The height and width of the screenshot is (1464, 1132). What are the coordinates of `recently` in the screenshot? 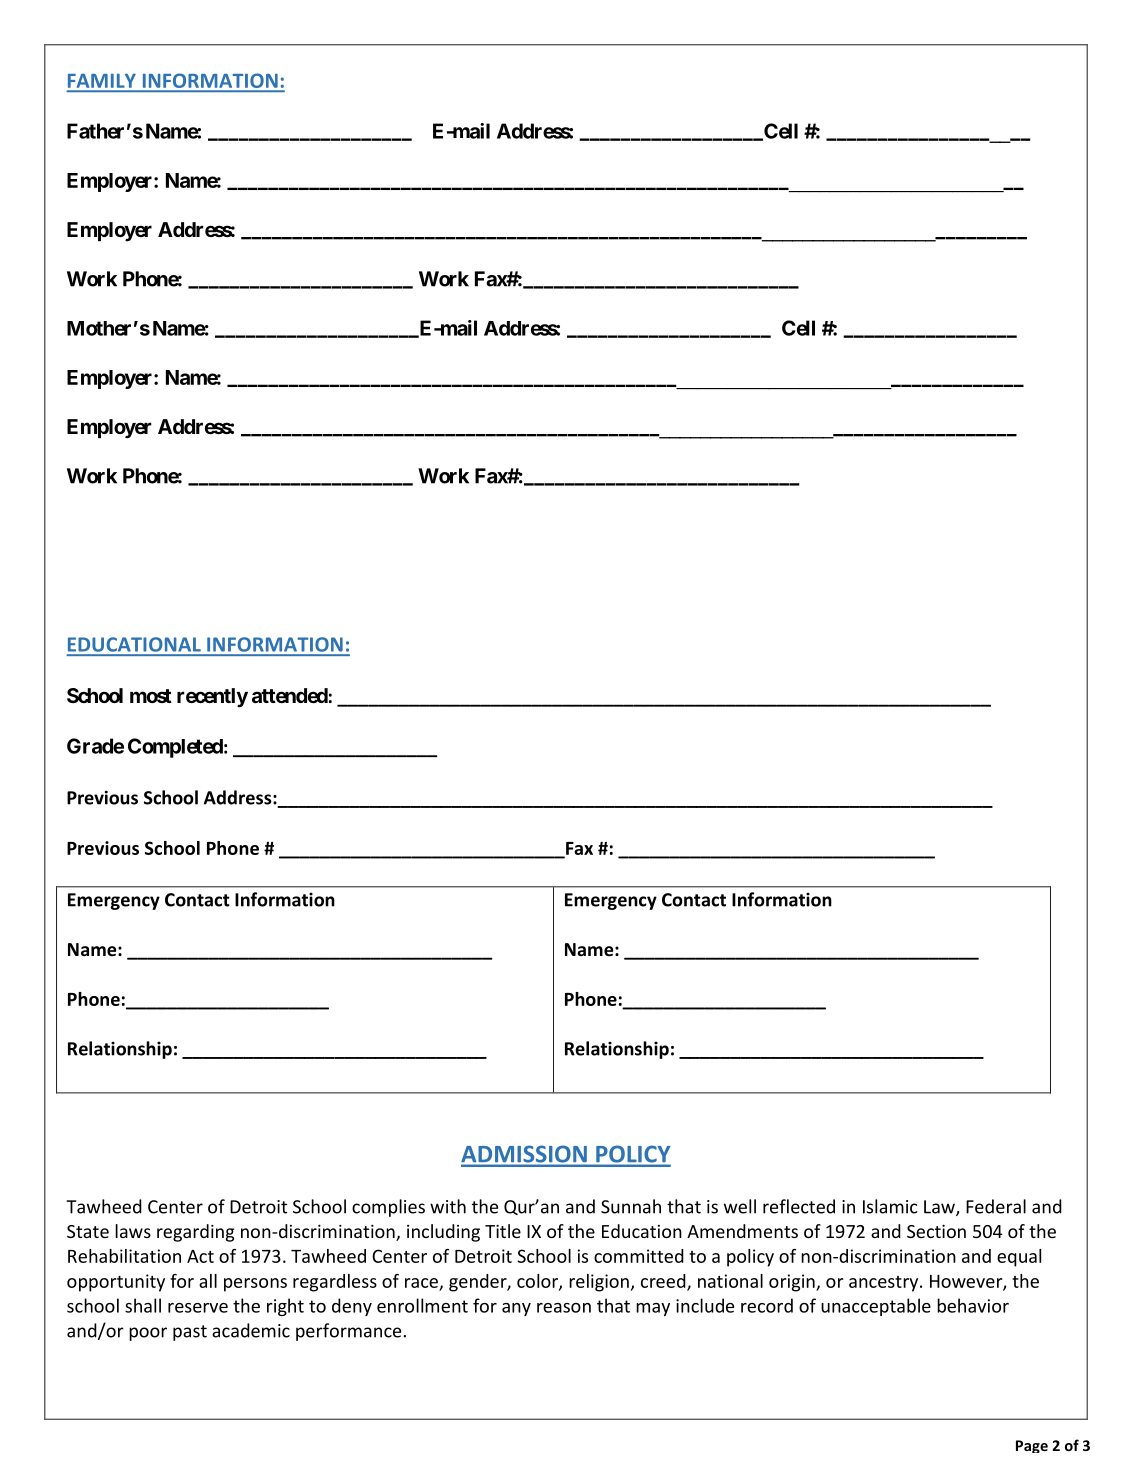 It's located at (212, 698).
